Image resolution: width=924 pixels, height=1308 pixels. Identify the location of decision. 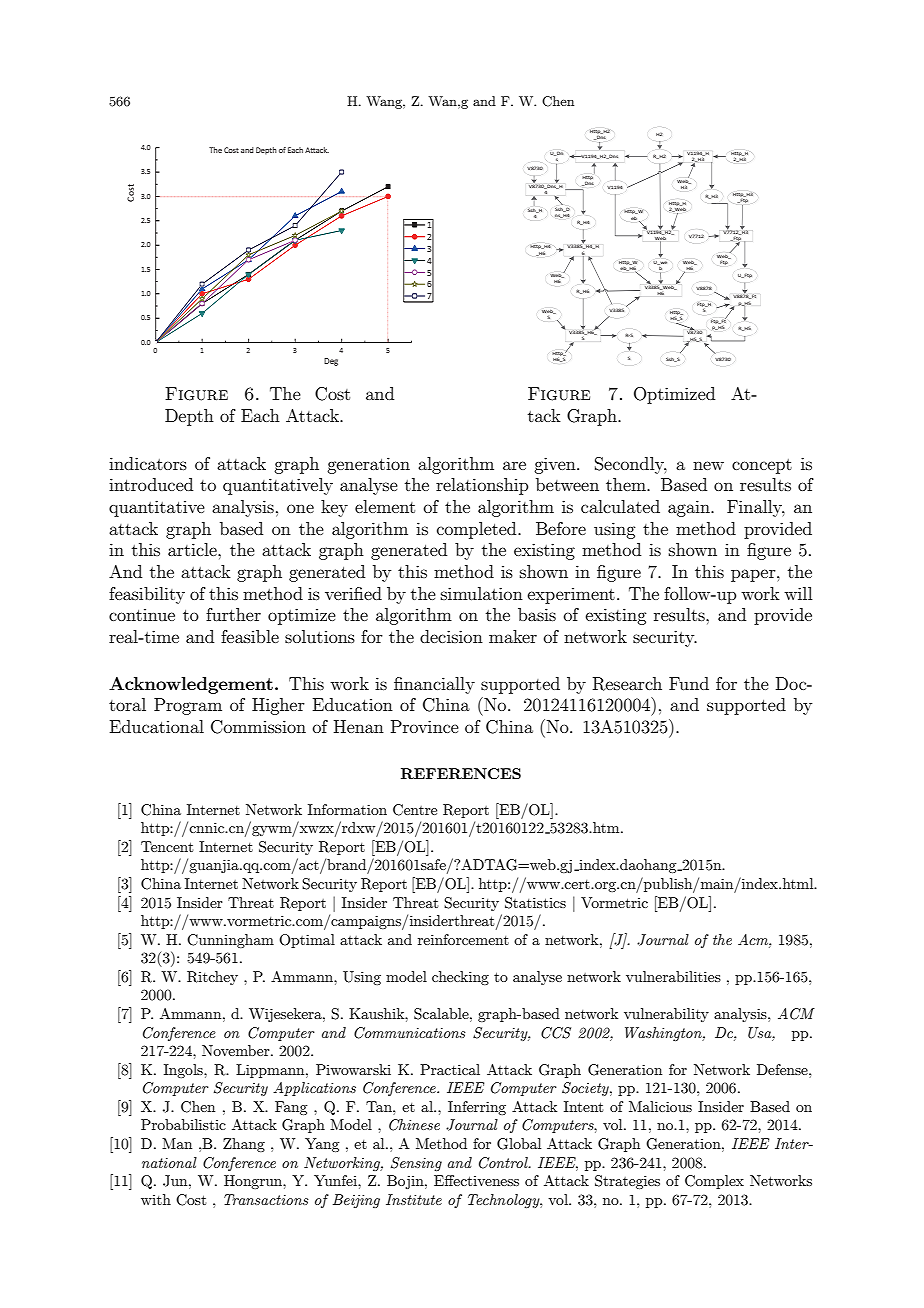
(451, 636).
